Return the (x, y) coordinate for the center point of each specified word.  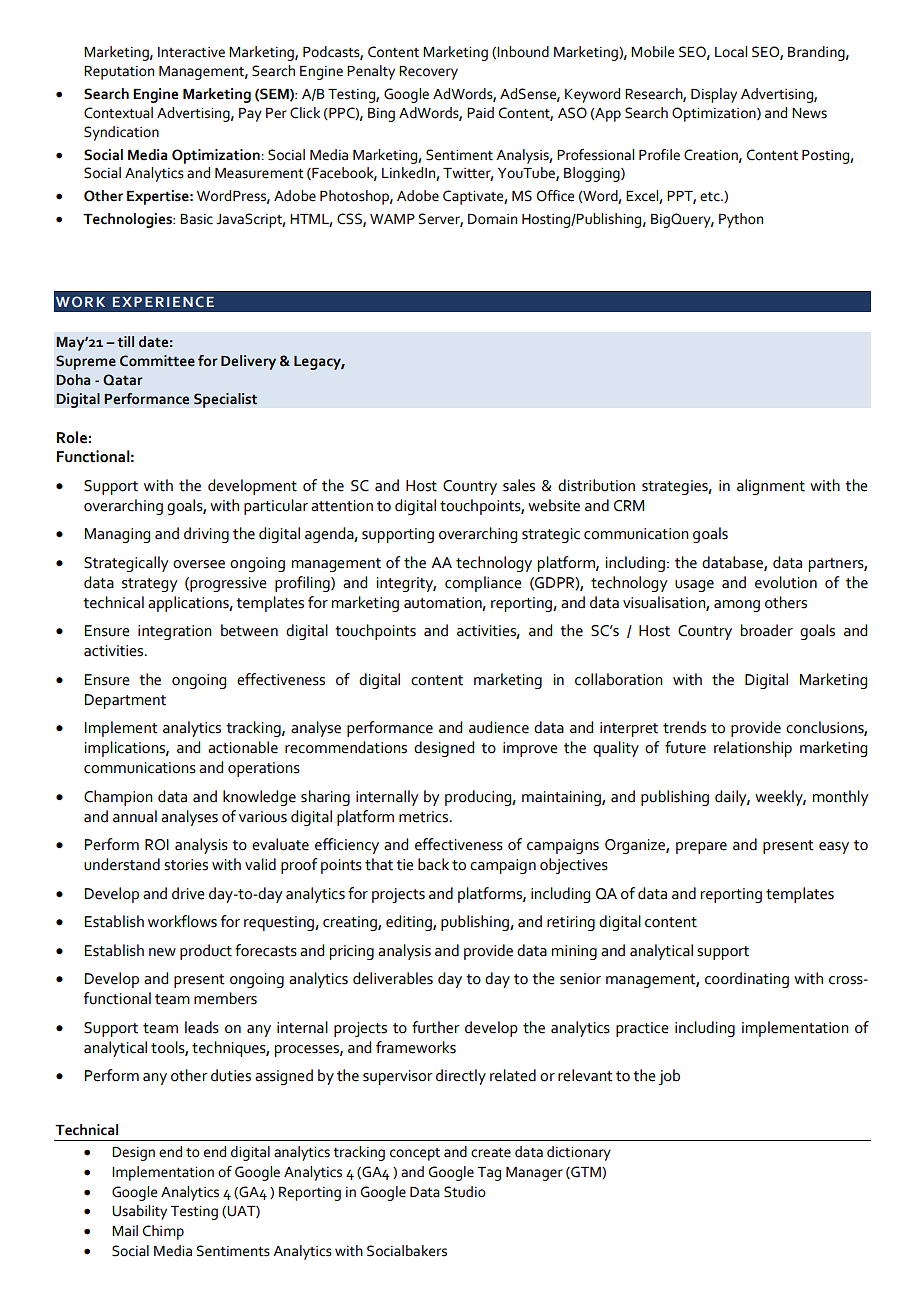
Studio (465, 1192)
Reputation (119, 73)
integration (175, 632)
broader (767, 630)
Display (714, 95)
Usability (139, 1212)
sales (519, 485)
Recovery (428, 73)
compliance (483, 584)
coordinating (747, 980)
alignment (771, 487)
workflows (182, 921)
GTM (586, 1172)
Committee (157, 361)
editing (410, 923)
